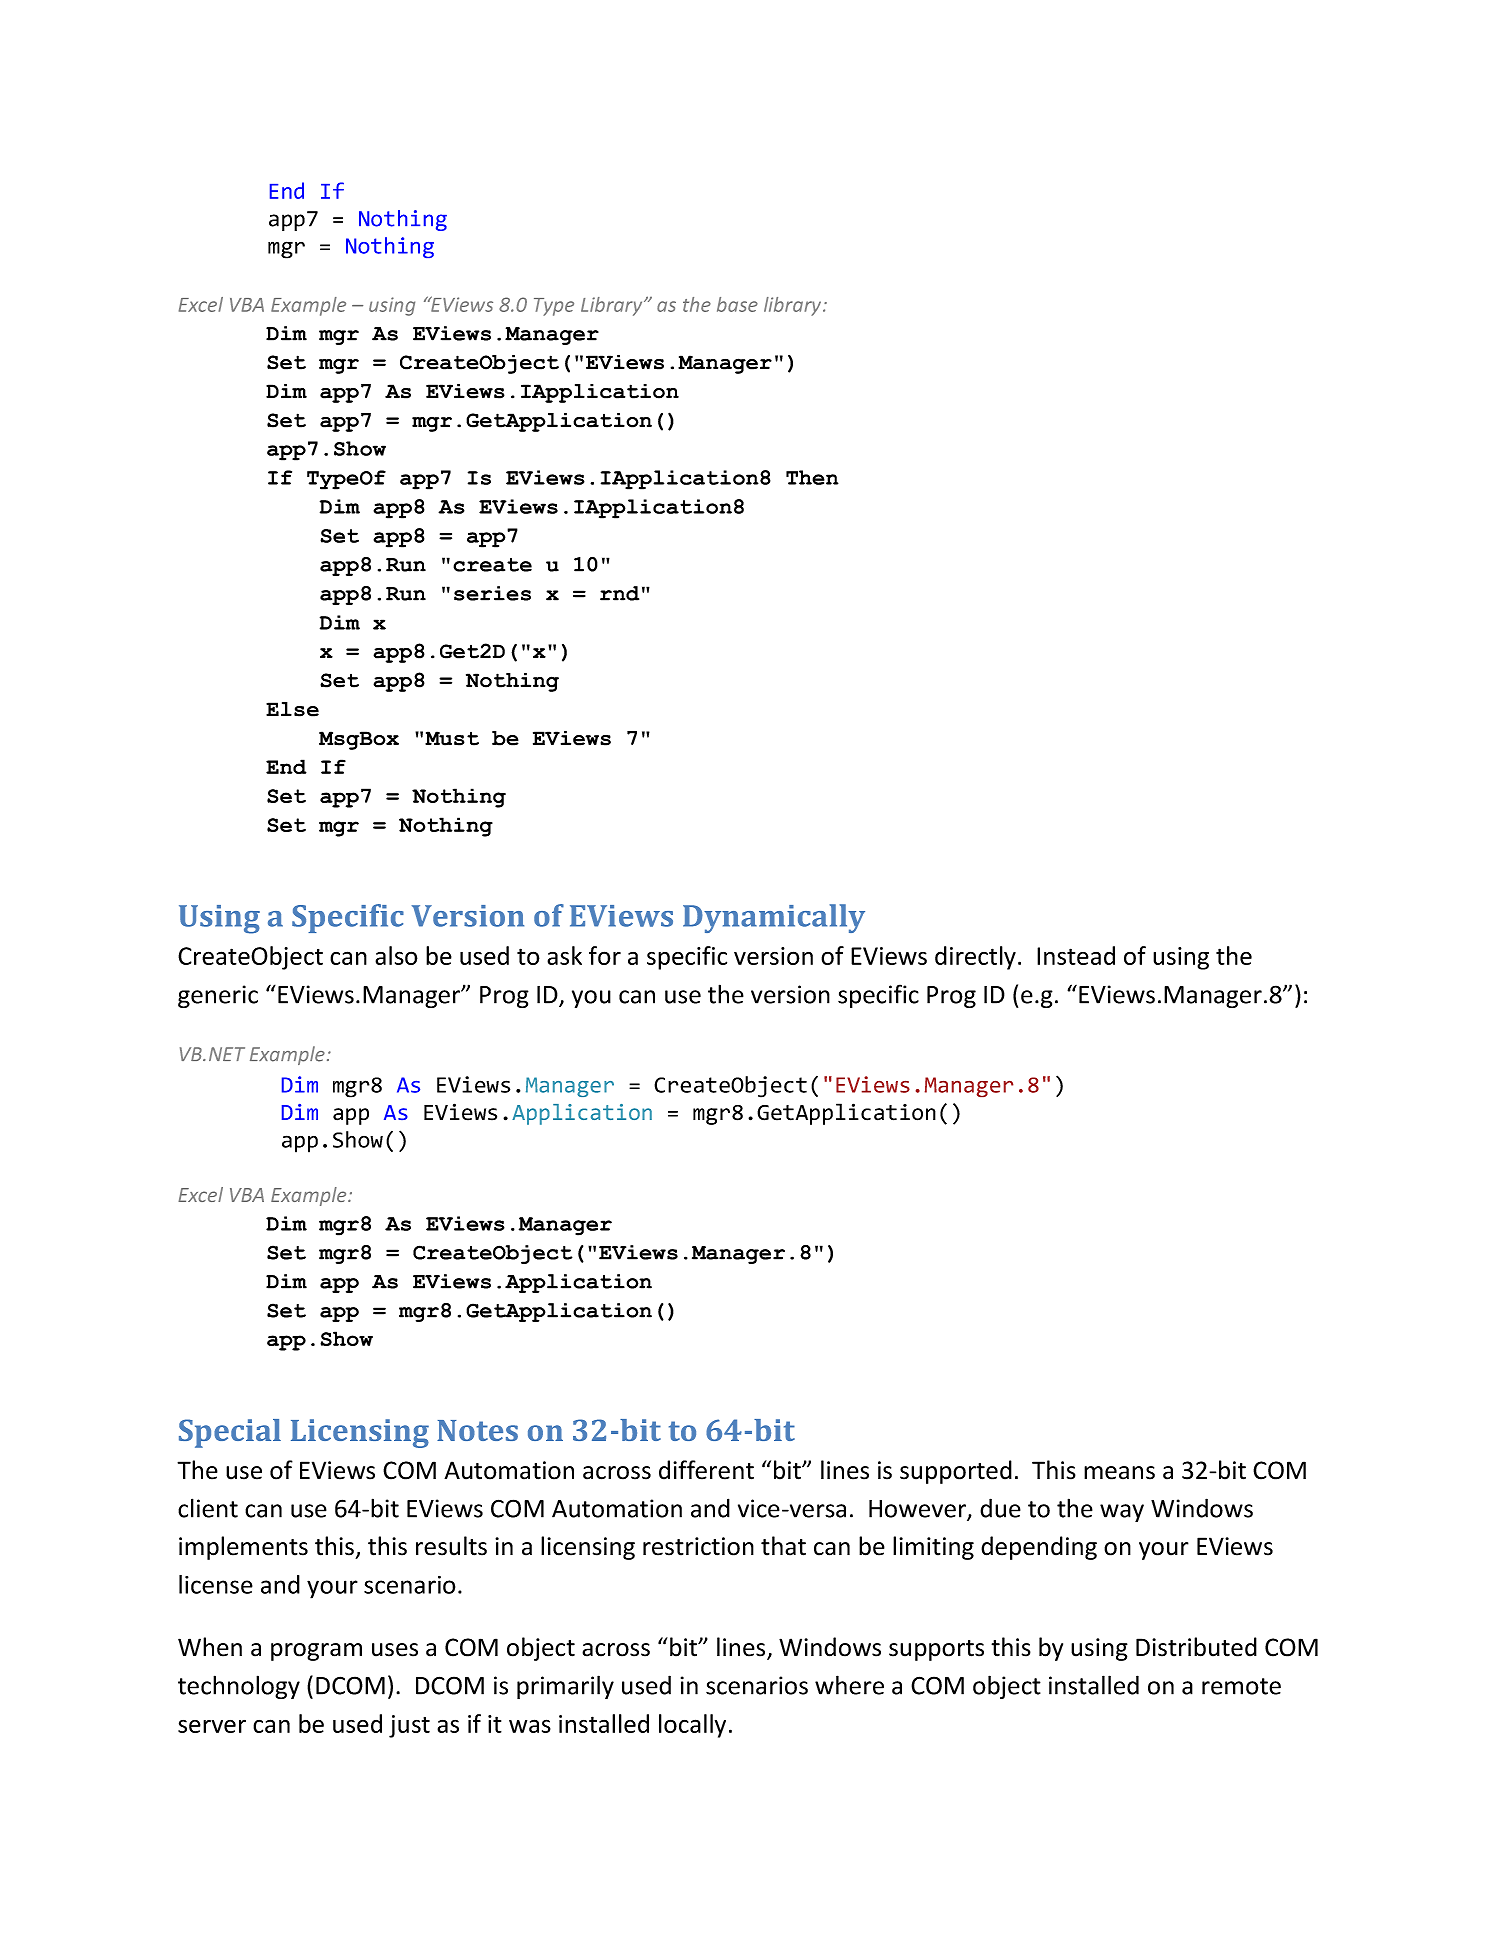  Describe the element at coordinates (395, 1650) in the screenshot. I see `uses` at that location.
